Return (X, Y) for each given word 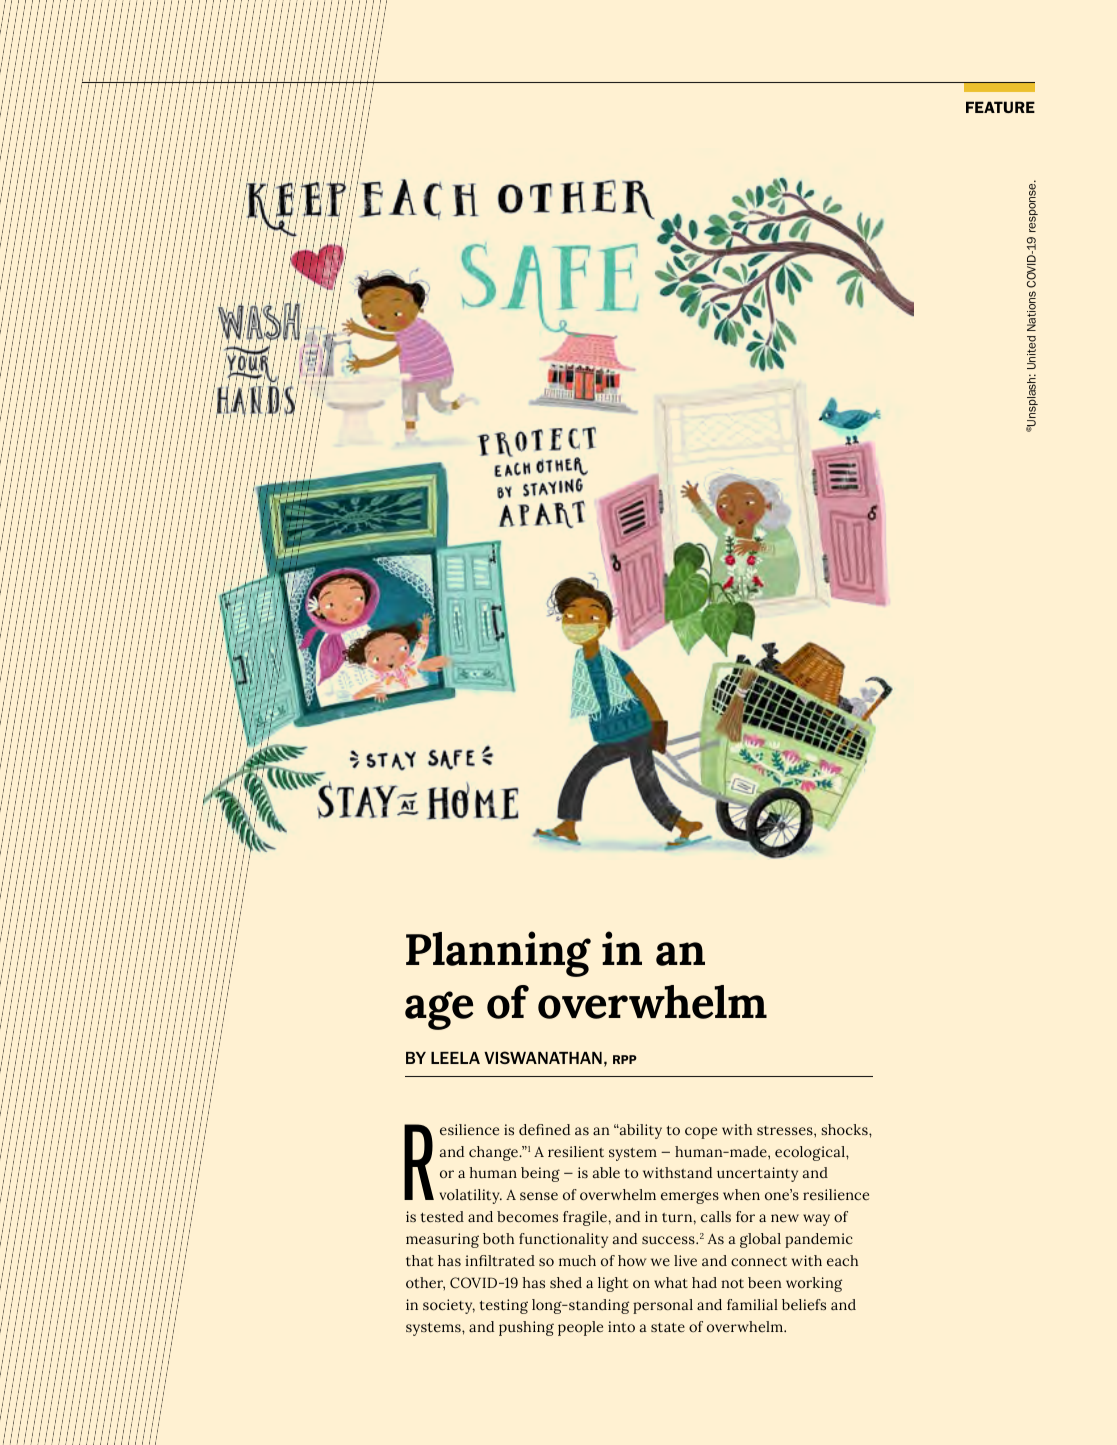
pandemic (819, 1240)
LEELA (455, 1058)
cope (701, 1133)
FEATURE (1000, 107)
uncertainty (757, 1174)
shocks (845, 1129)
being (540, 1174)
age (439, 1010)
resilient (576, 1151)
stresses (786, 1131)
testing (504, 1306)
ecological (811, 1153)
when (741, 1195)
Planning (498, 954)
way (816, 1220)
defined (544, 1130)
